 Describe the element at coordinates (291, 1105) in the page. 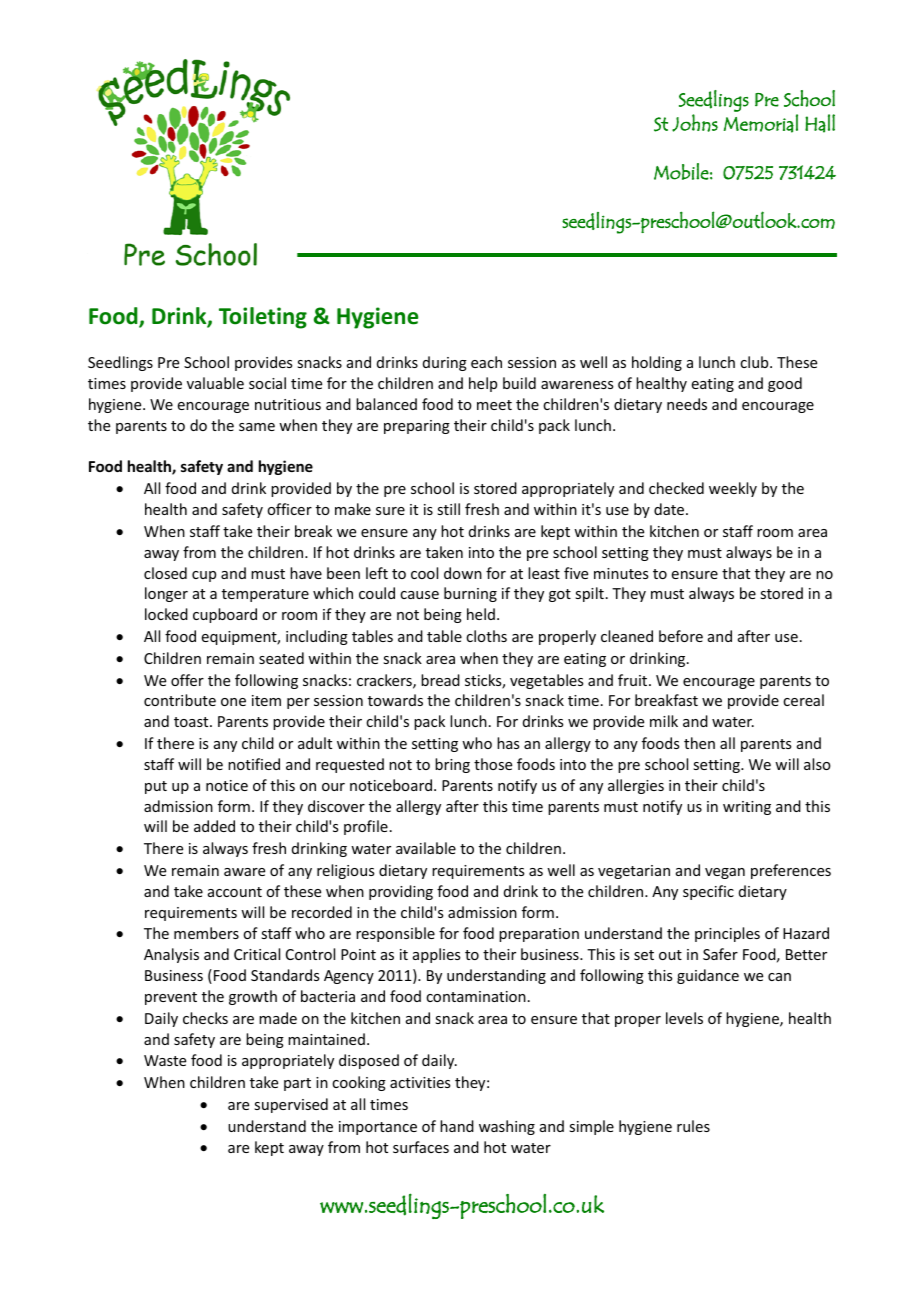

I see `supervised` at that location.
